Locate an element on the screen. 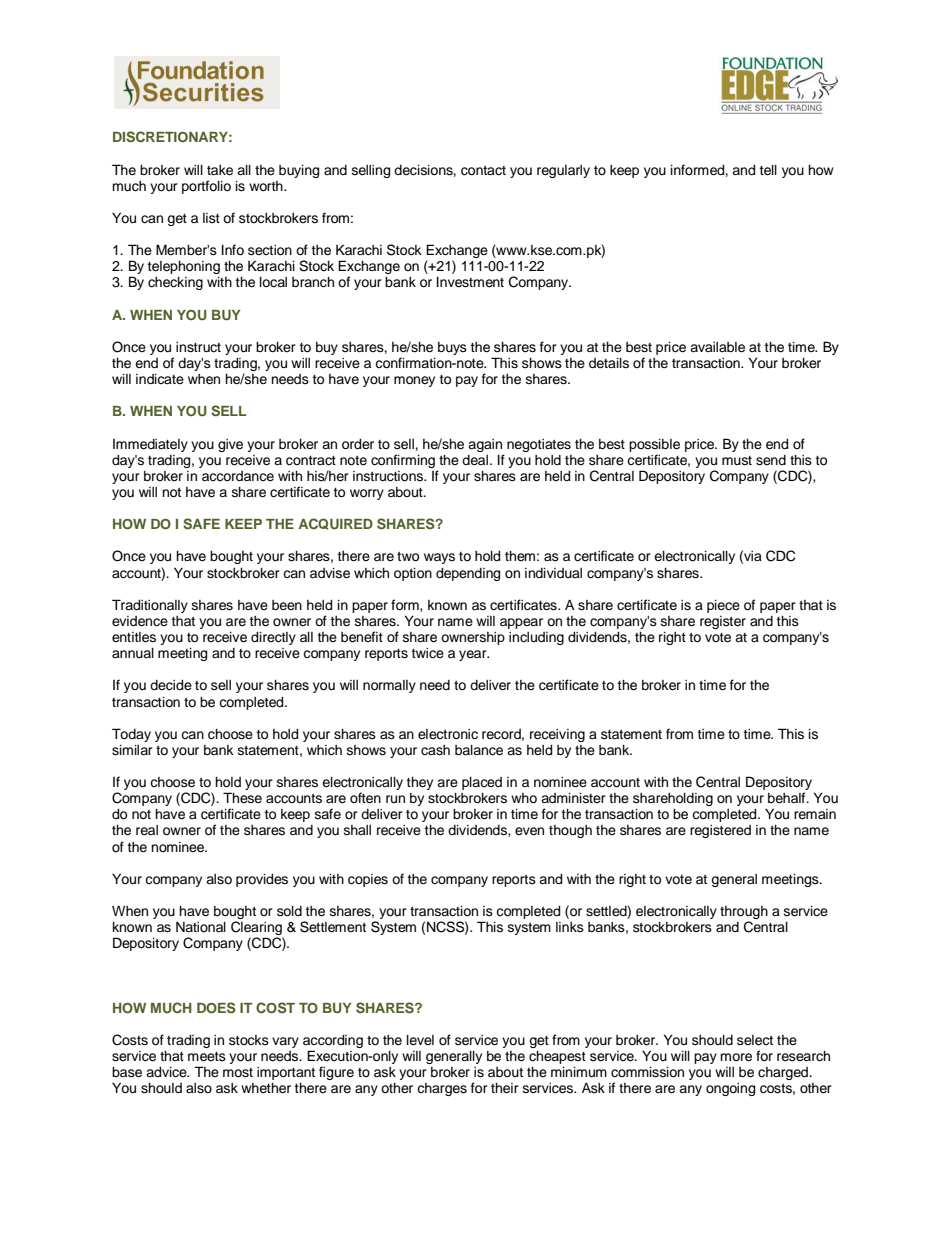 The width and height of the screenshot is (952, 1233). piece is located at coordinates (723, 606).
